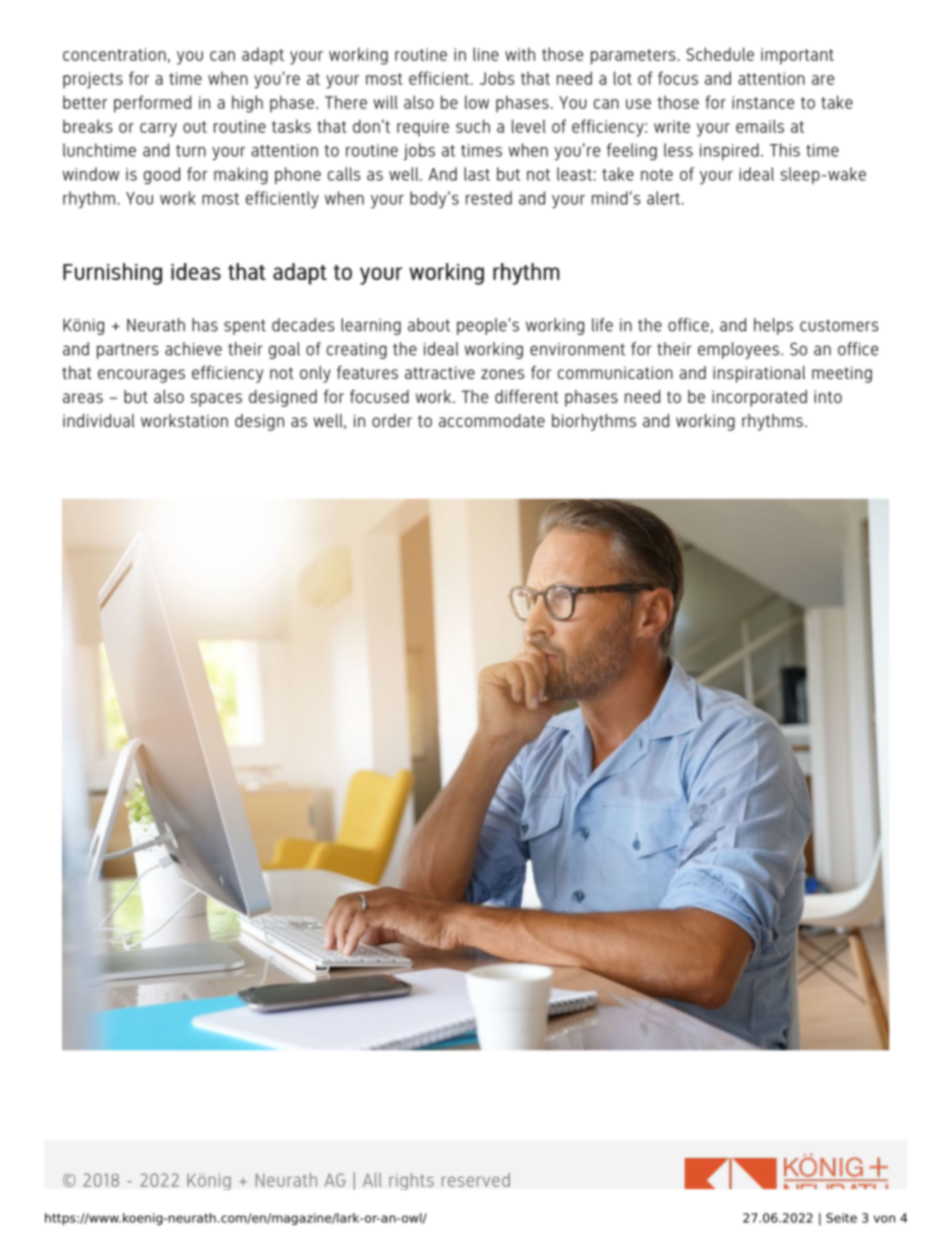 The width and height of the page is (952, 1233). Describe the element at coordinates (763, 102) in the page. I see `instance` at that location.
